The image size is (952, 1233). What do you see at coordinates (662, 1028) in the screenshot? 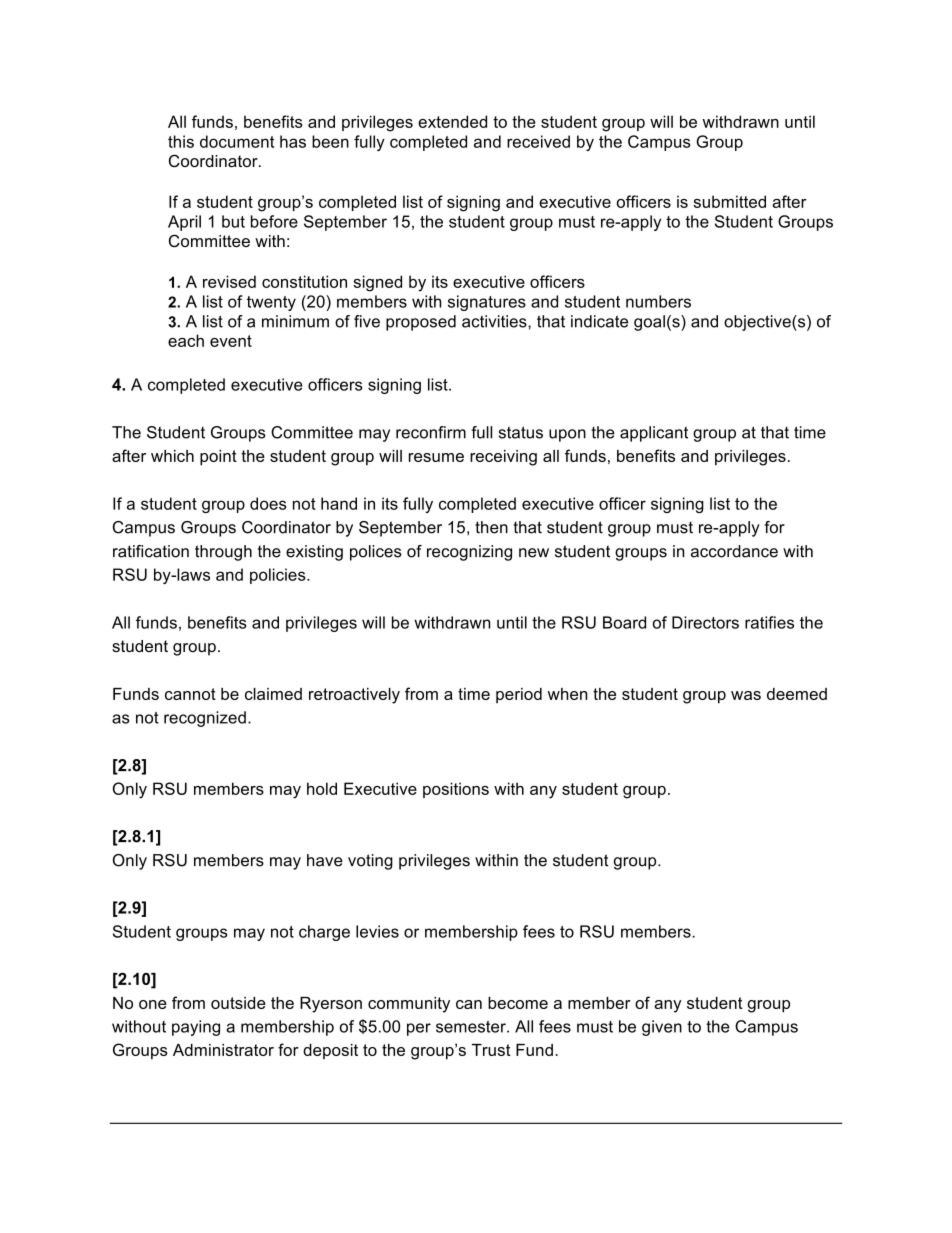
I see `given` at bounding box center [662, 1028].
